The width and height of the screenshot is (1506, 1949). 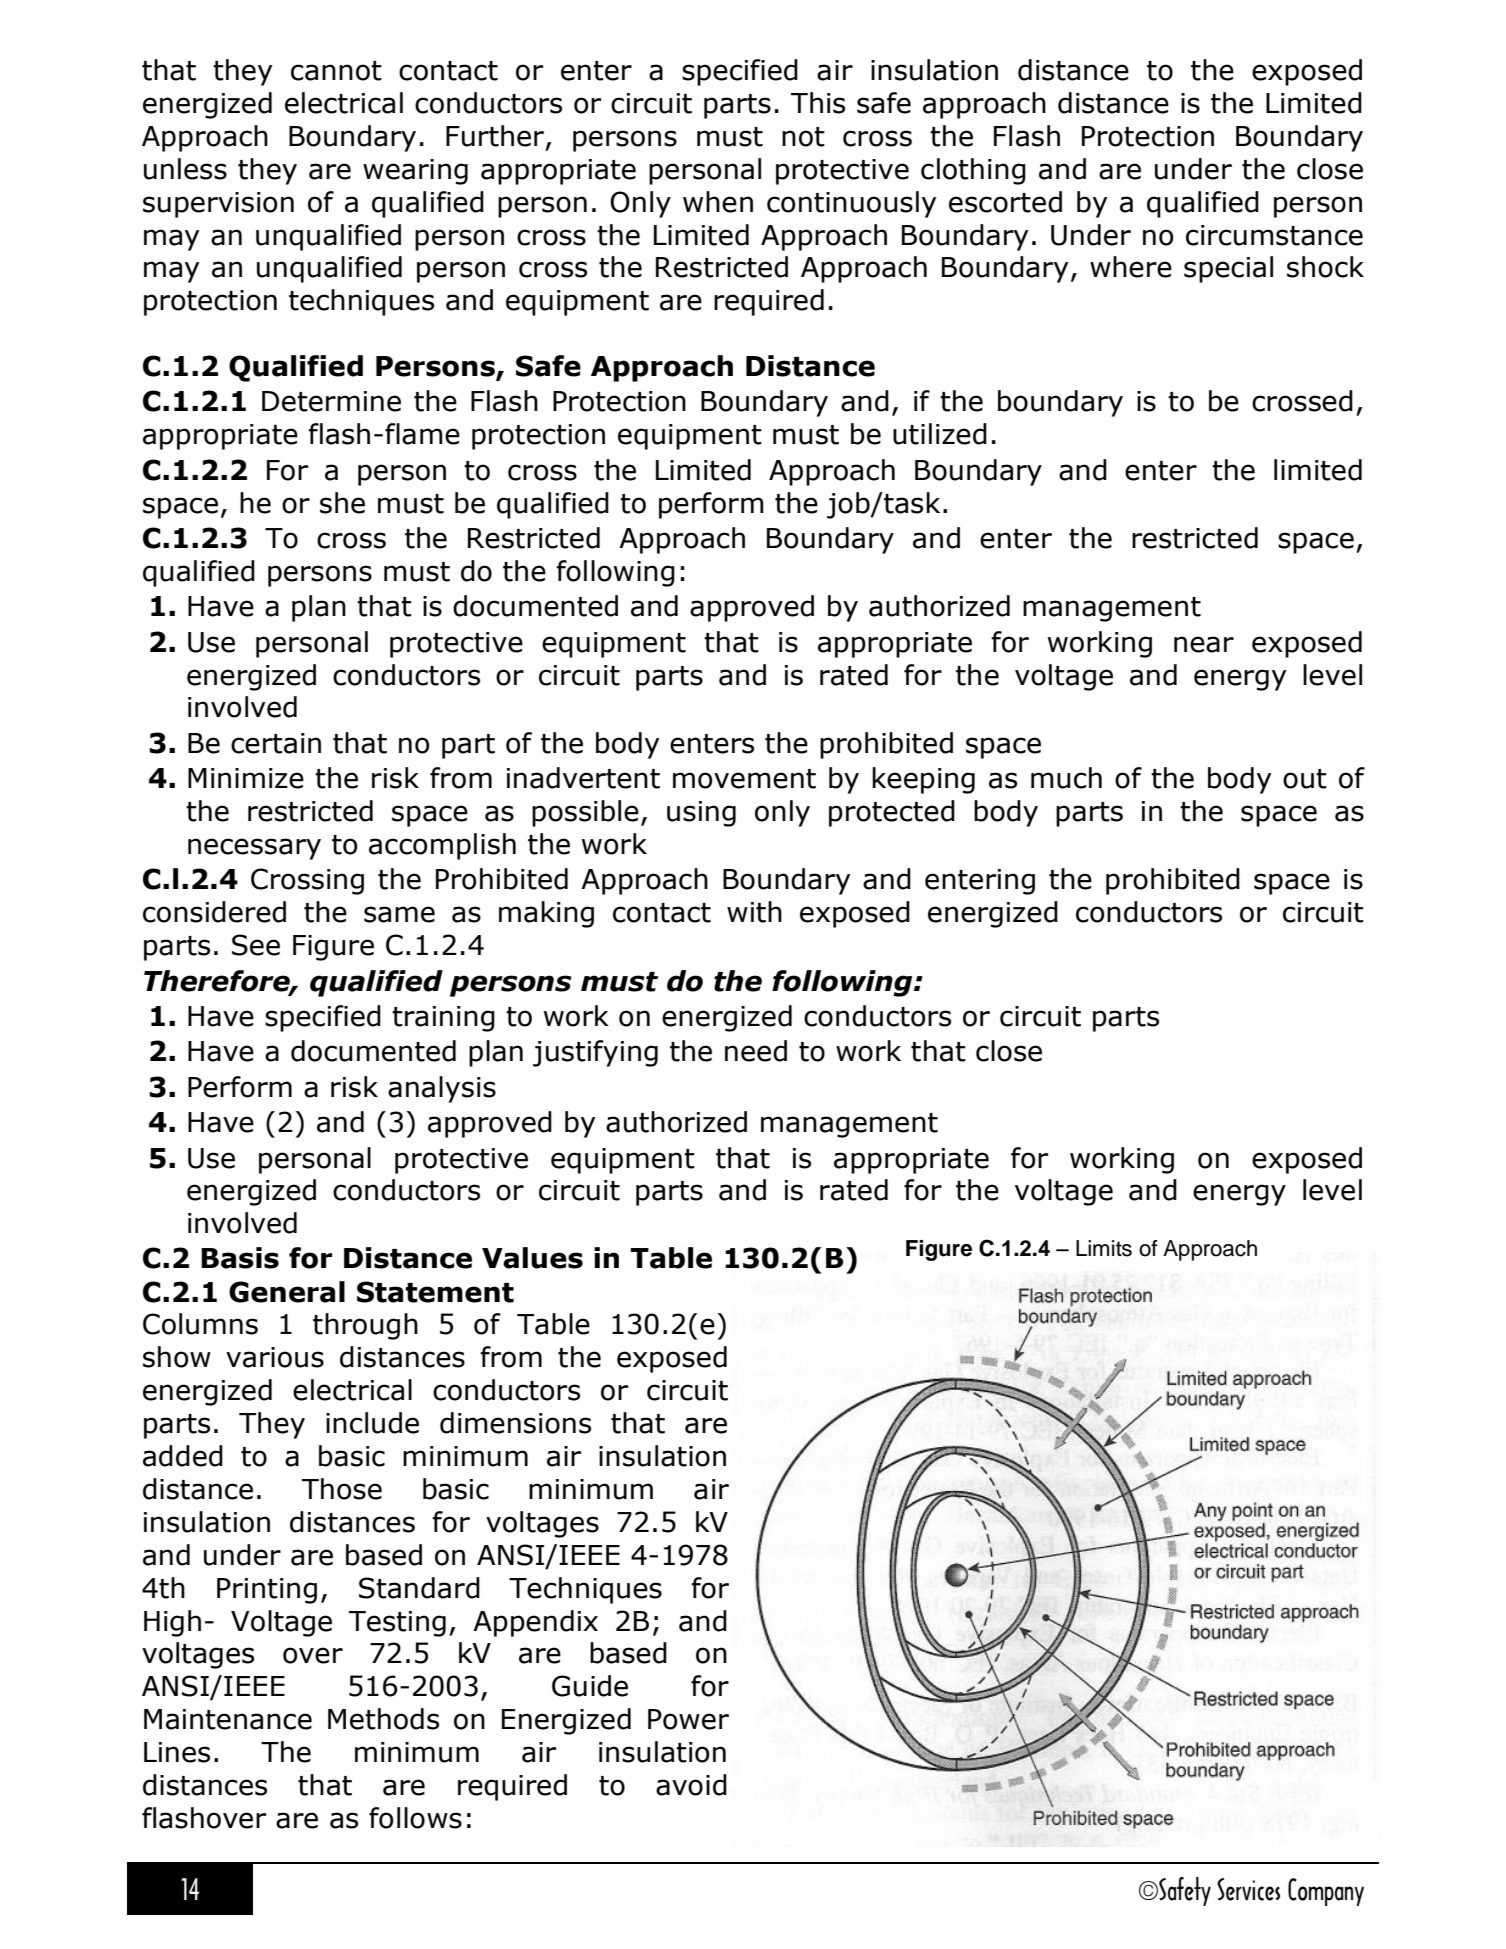 I want to click on she, so click(x=342, y=503).
